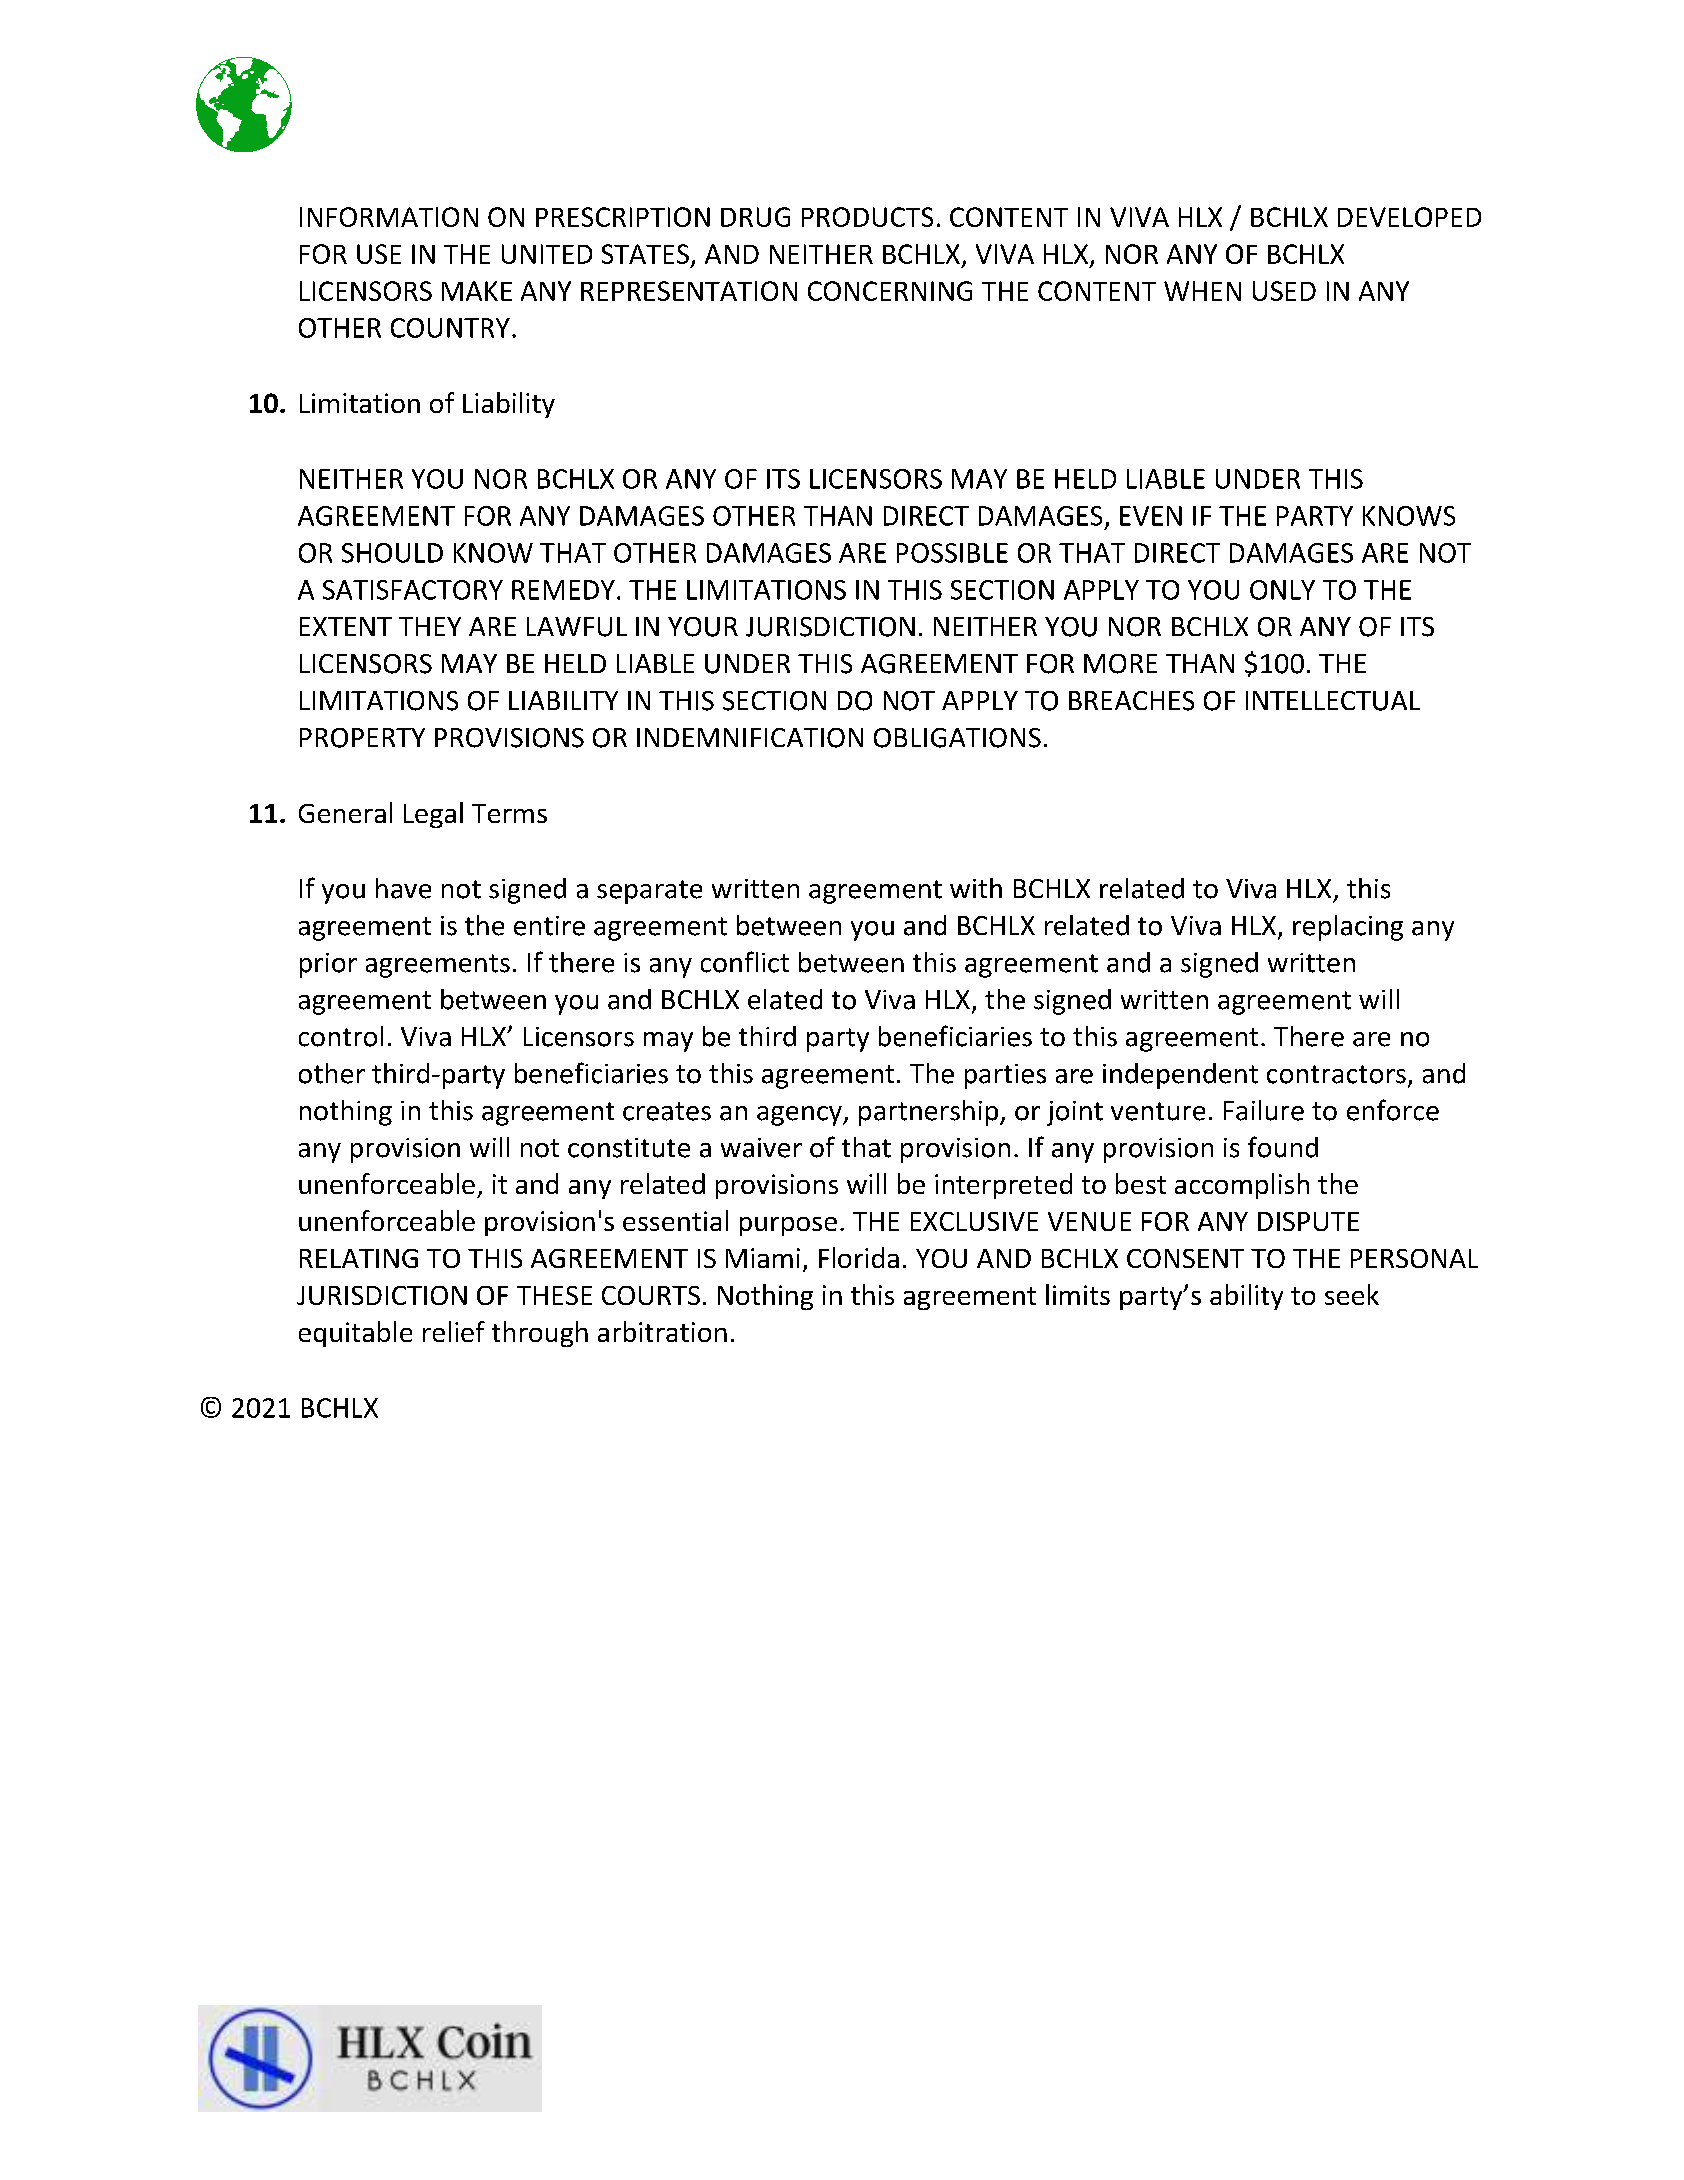  I want to click on relief, so click(454, 1331).
